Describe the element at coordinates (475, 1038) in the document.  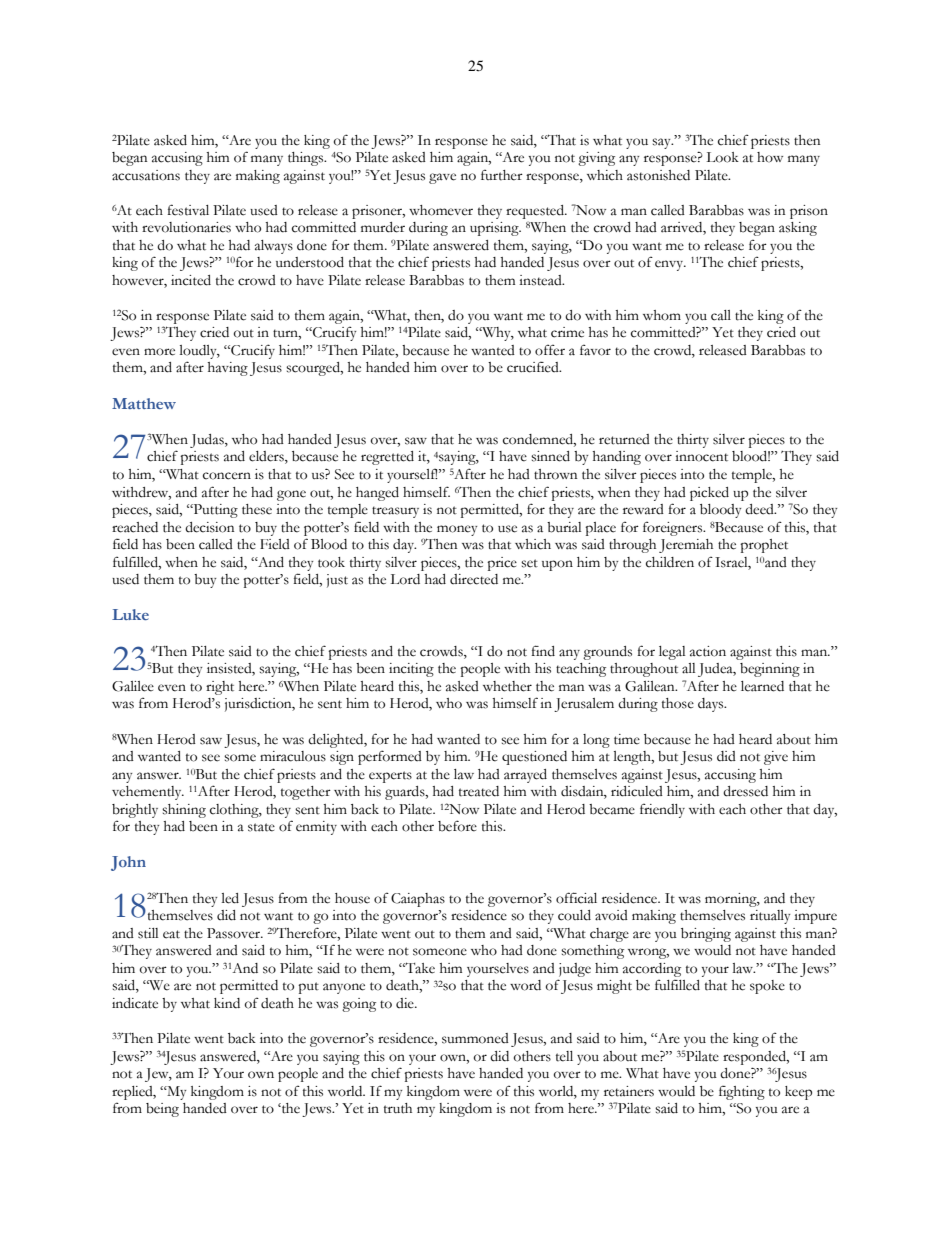
I see `summoned` at that location.
